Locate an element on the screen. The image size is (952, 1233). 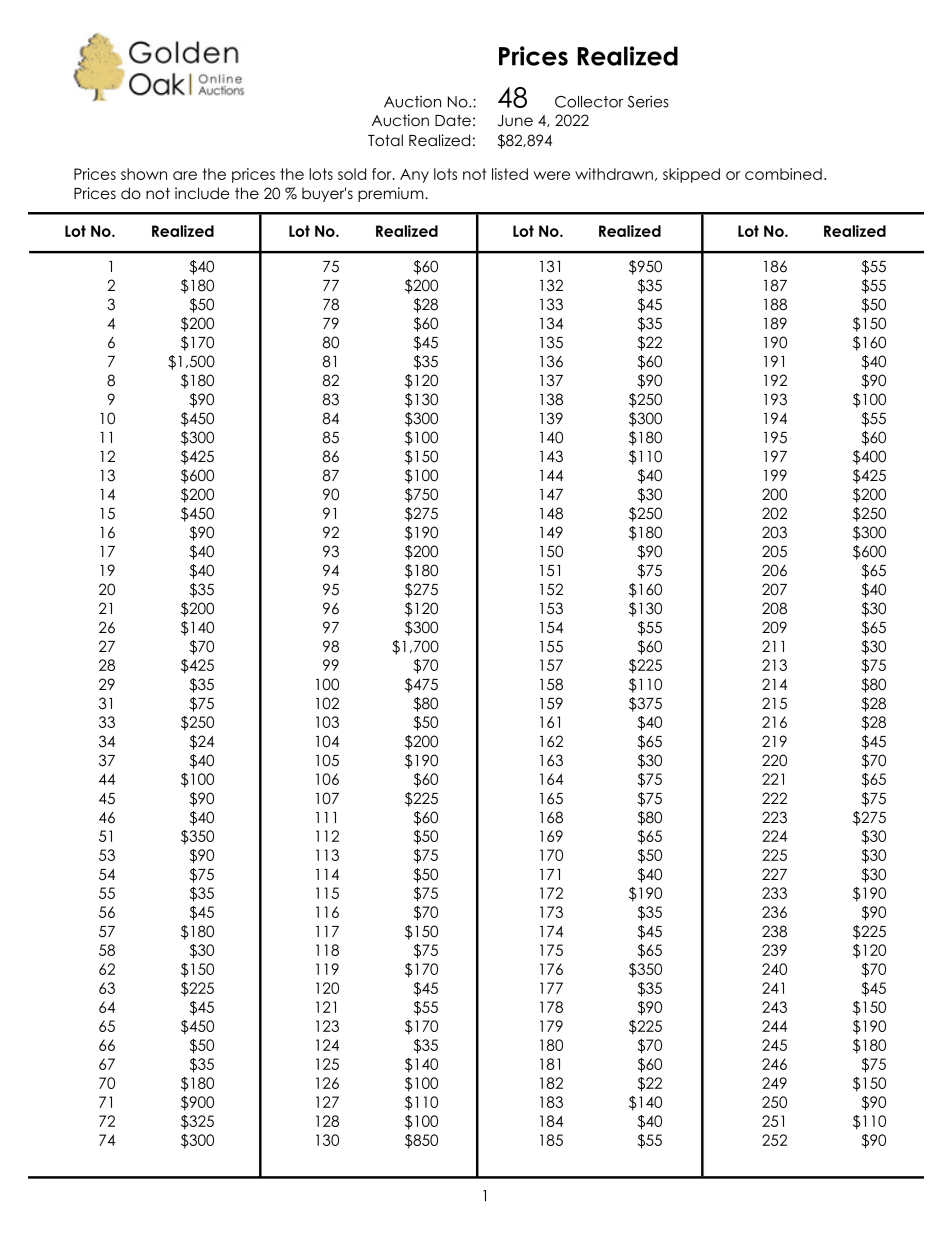
listed is located at coordinates (510, 174).
